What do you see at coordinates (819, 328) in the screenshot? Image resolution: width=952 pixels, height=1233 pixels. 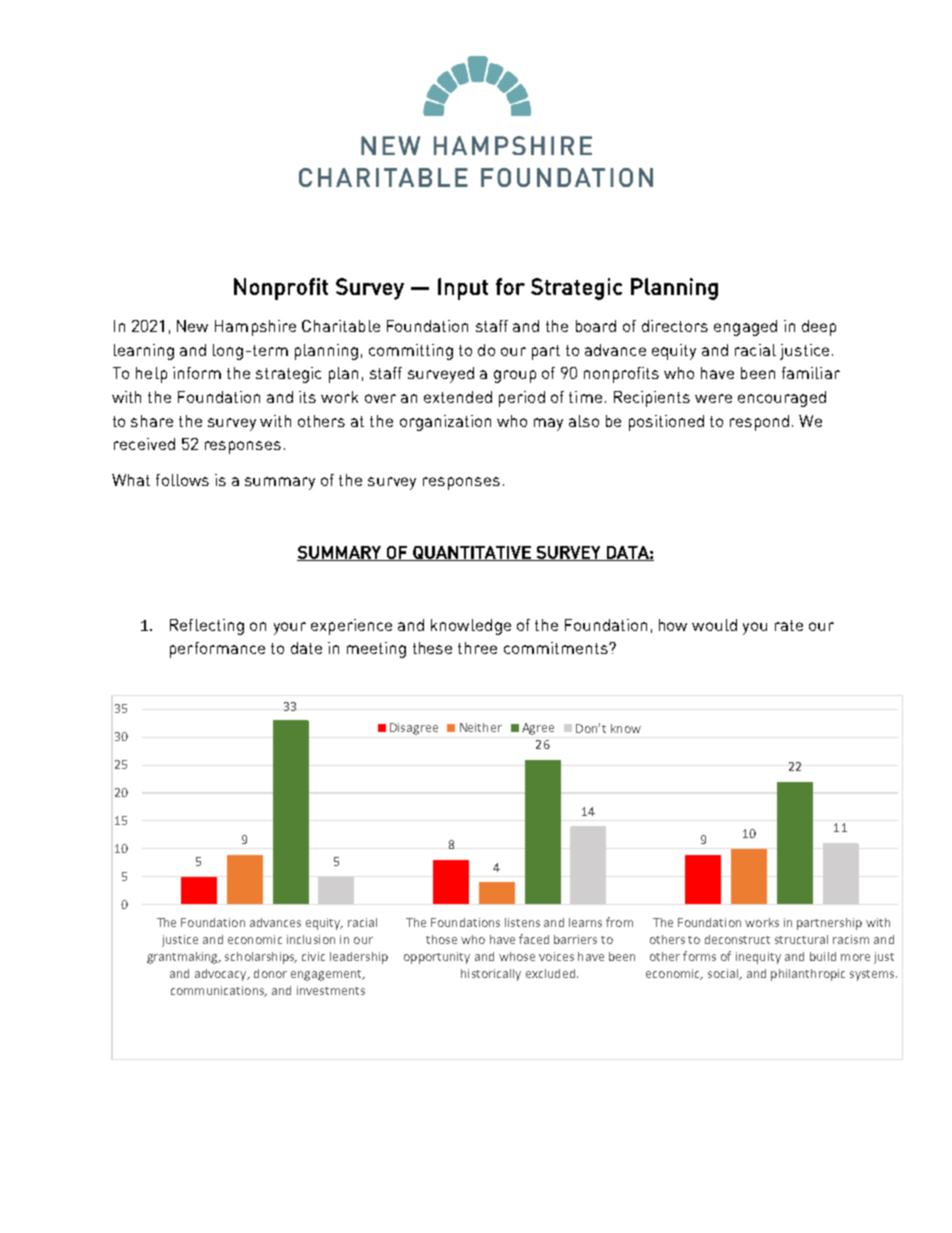 I see `deep` at bounding box center [819, 328].
